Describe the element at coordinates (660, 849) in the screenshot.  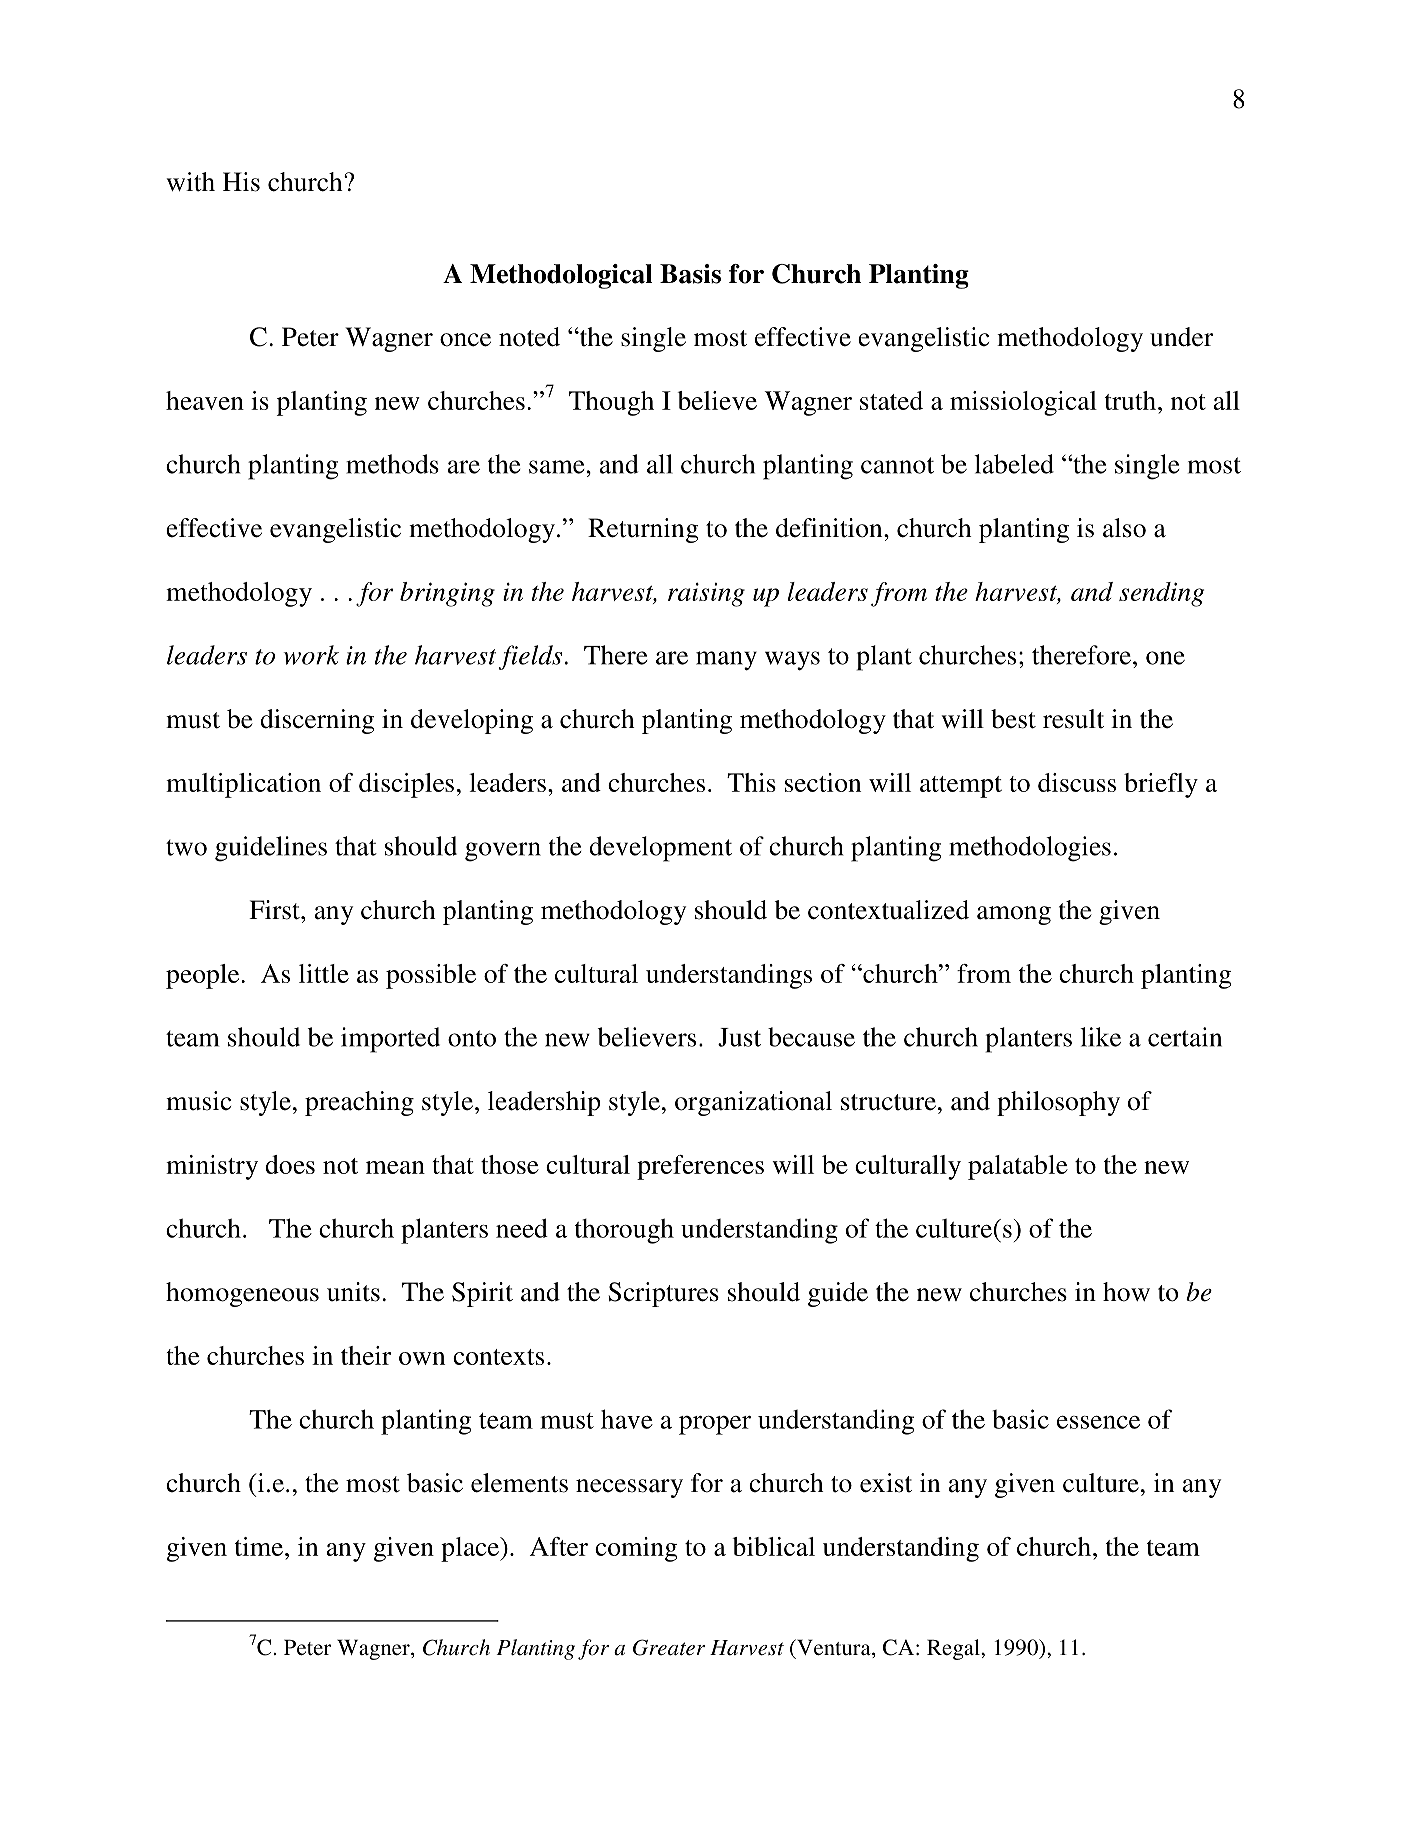
I see `development` at that location.
